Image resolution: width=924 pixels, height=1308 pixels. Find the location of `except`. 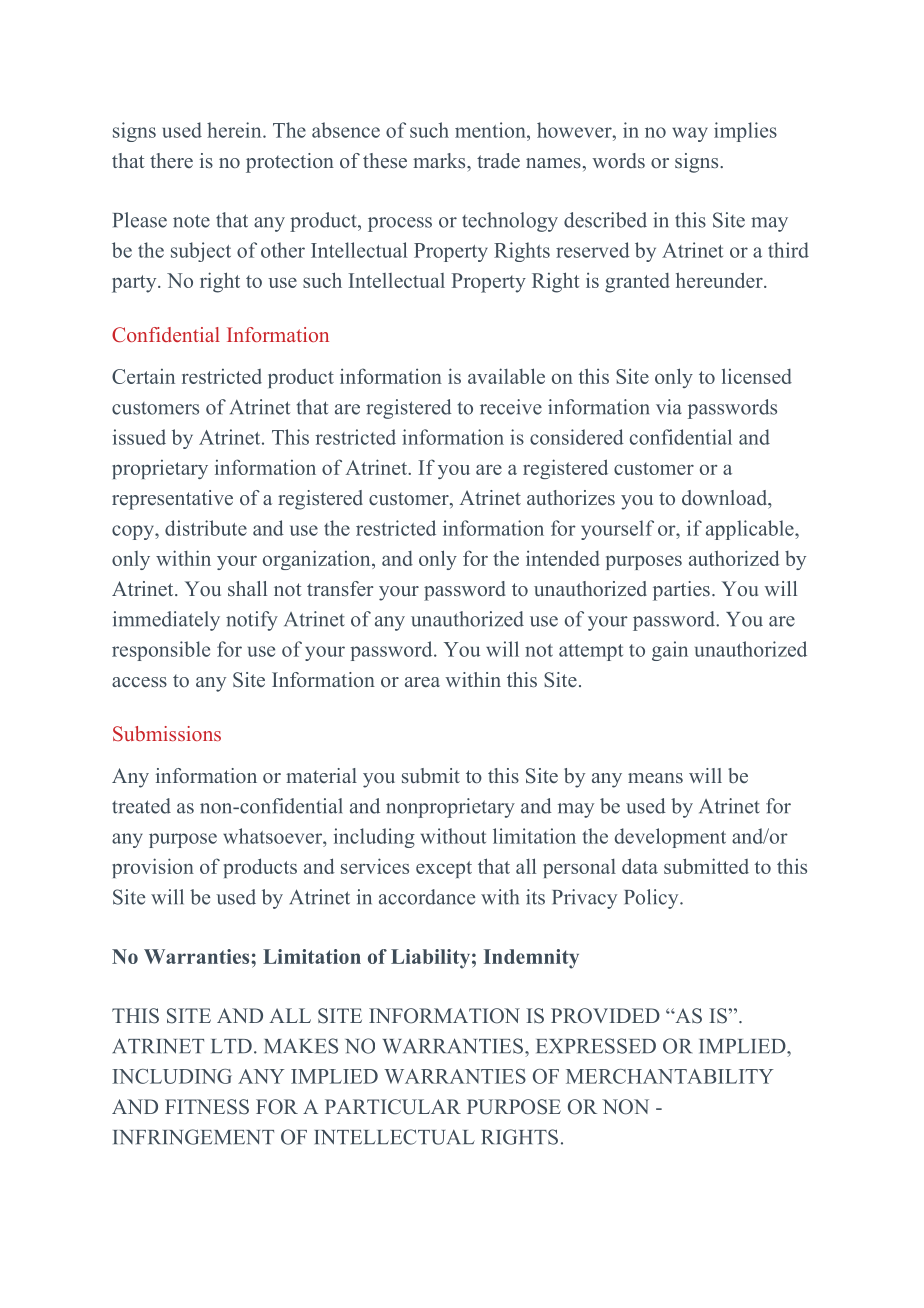

except is located at coordinates (444, 869).
